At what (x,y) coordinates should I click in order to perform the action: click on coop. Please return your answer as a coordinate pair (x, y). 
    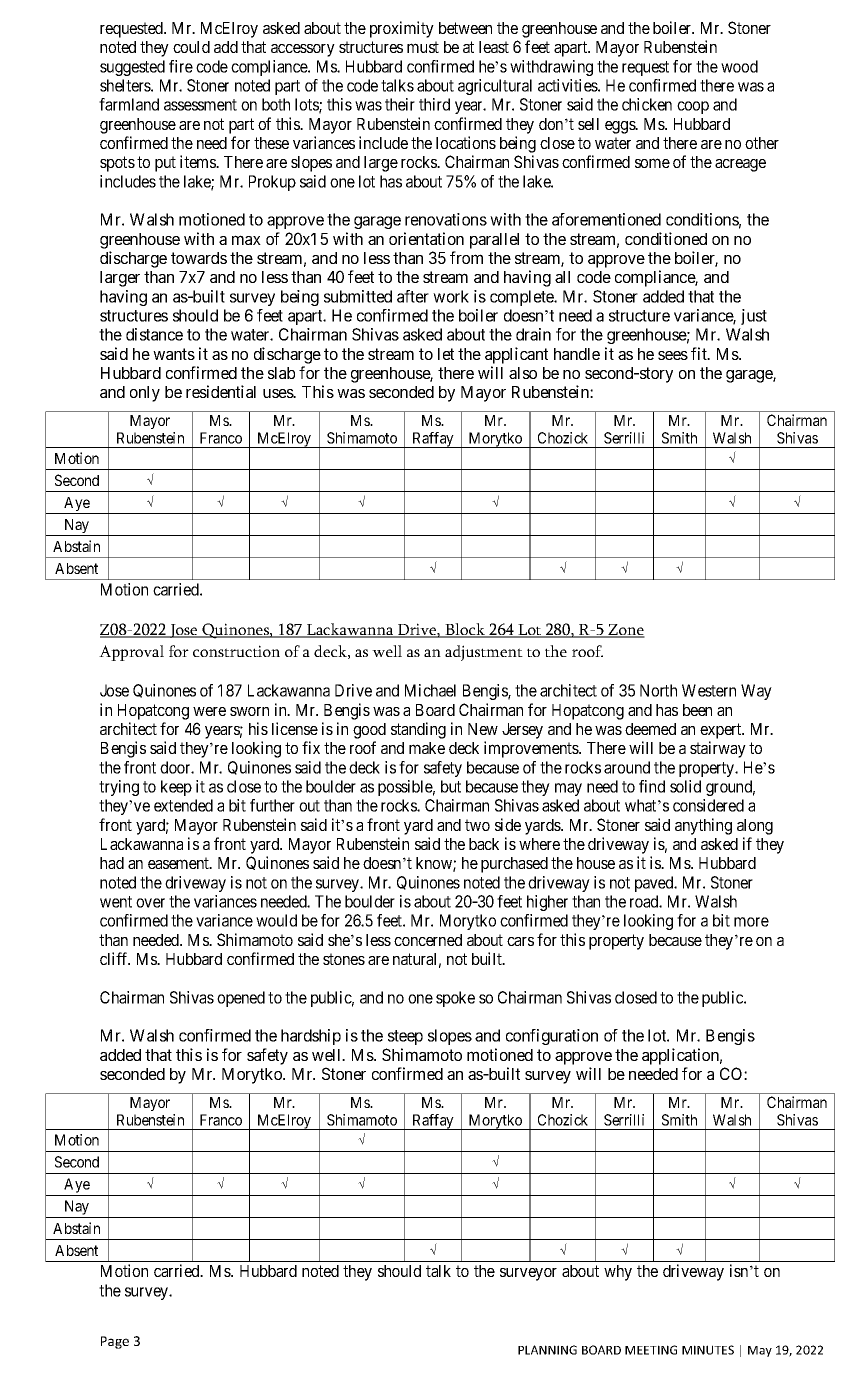
    Looking at the image, I should click on (693, 107).
